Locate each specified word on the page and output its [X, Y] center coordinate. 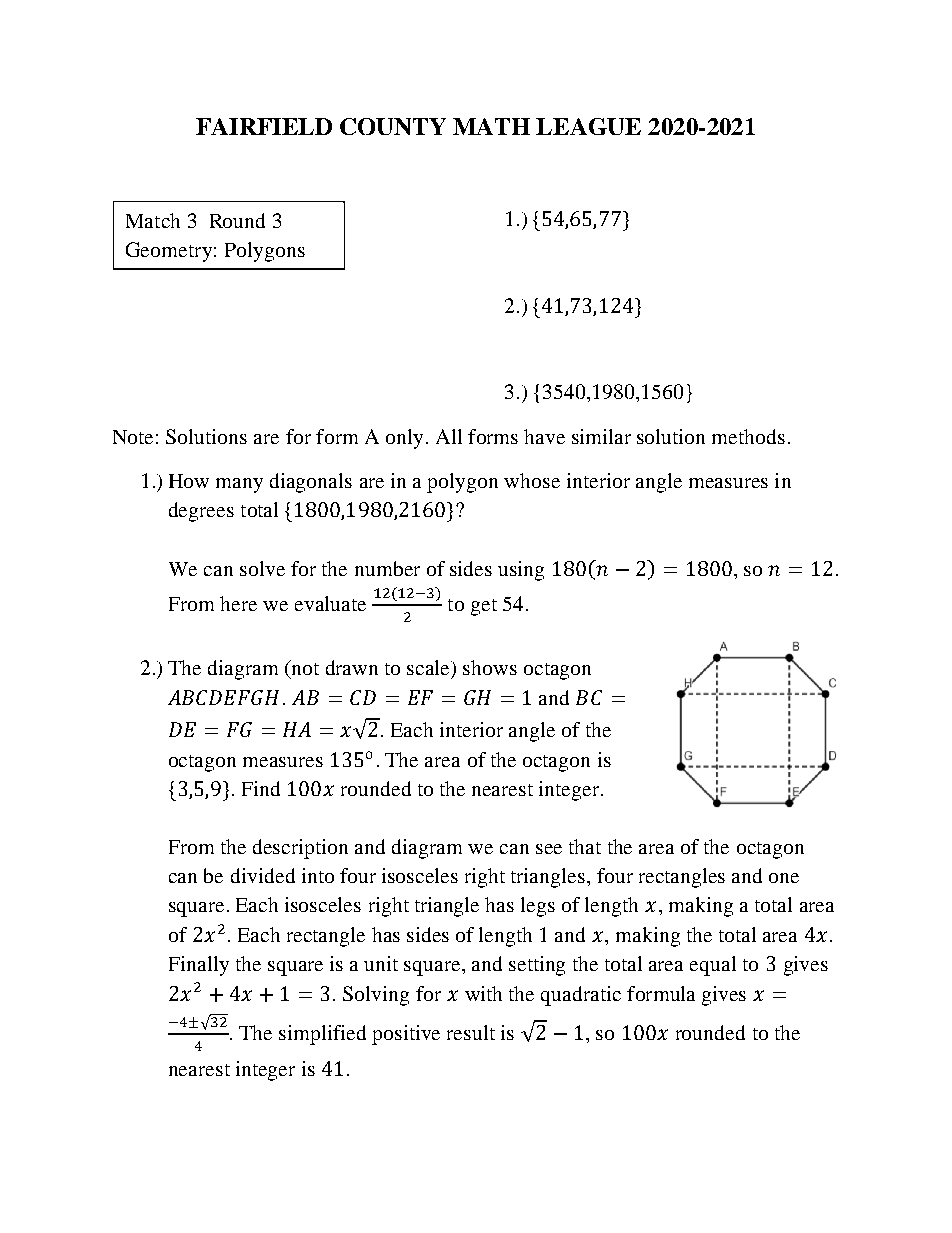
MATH [491, 126]
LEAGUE [588, 126]
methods [748, 436]
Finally [199, 966]
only [404, 439]
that [585, 846]
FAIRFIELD [264, 126]
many [239, 485]
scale [430, 669]
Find [261, 788]
